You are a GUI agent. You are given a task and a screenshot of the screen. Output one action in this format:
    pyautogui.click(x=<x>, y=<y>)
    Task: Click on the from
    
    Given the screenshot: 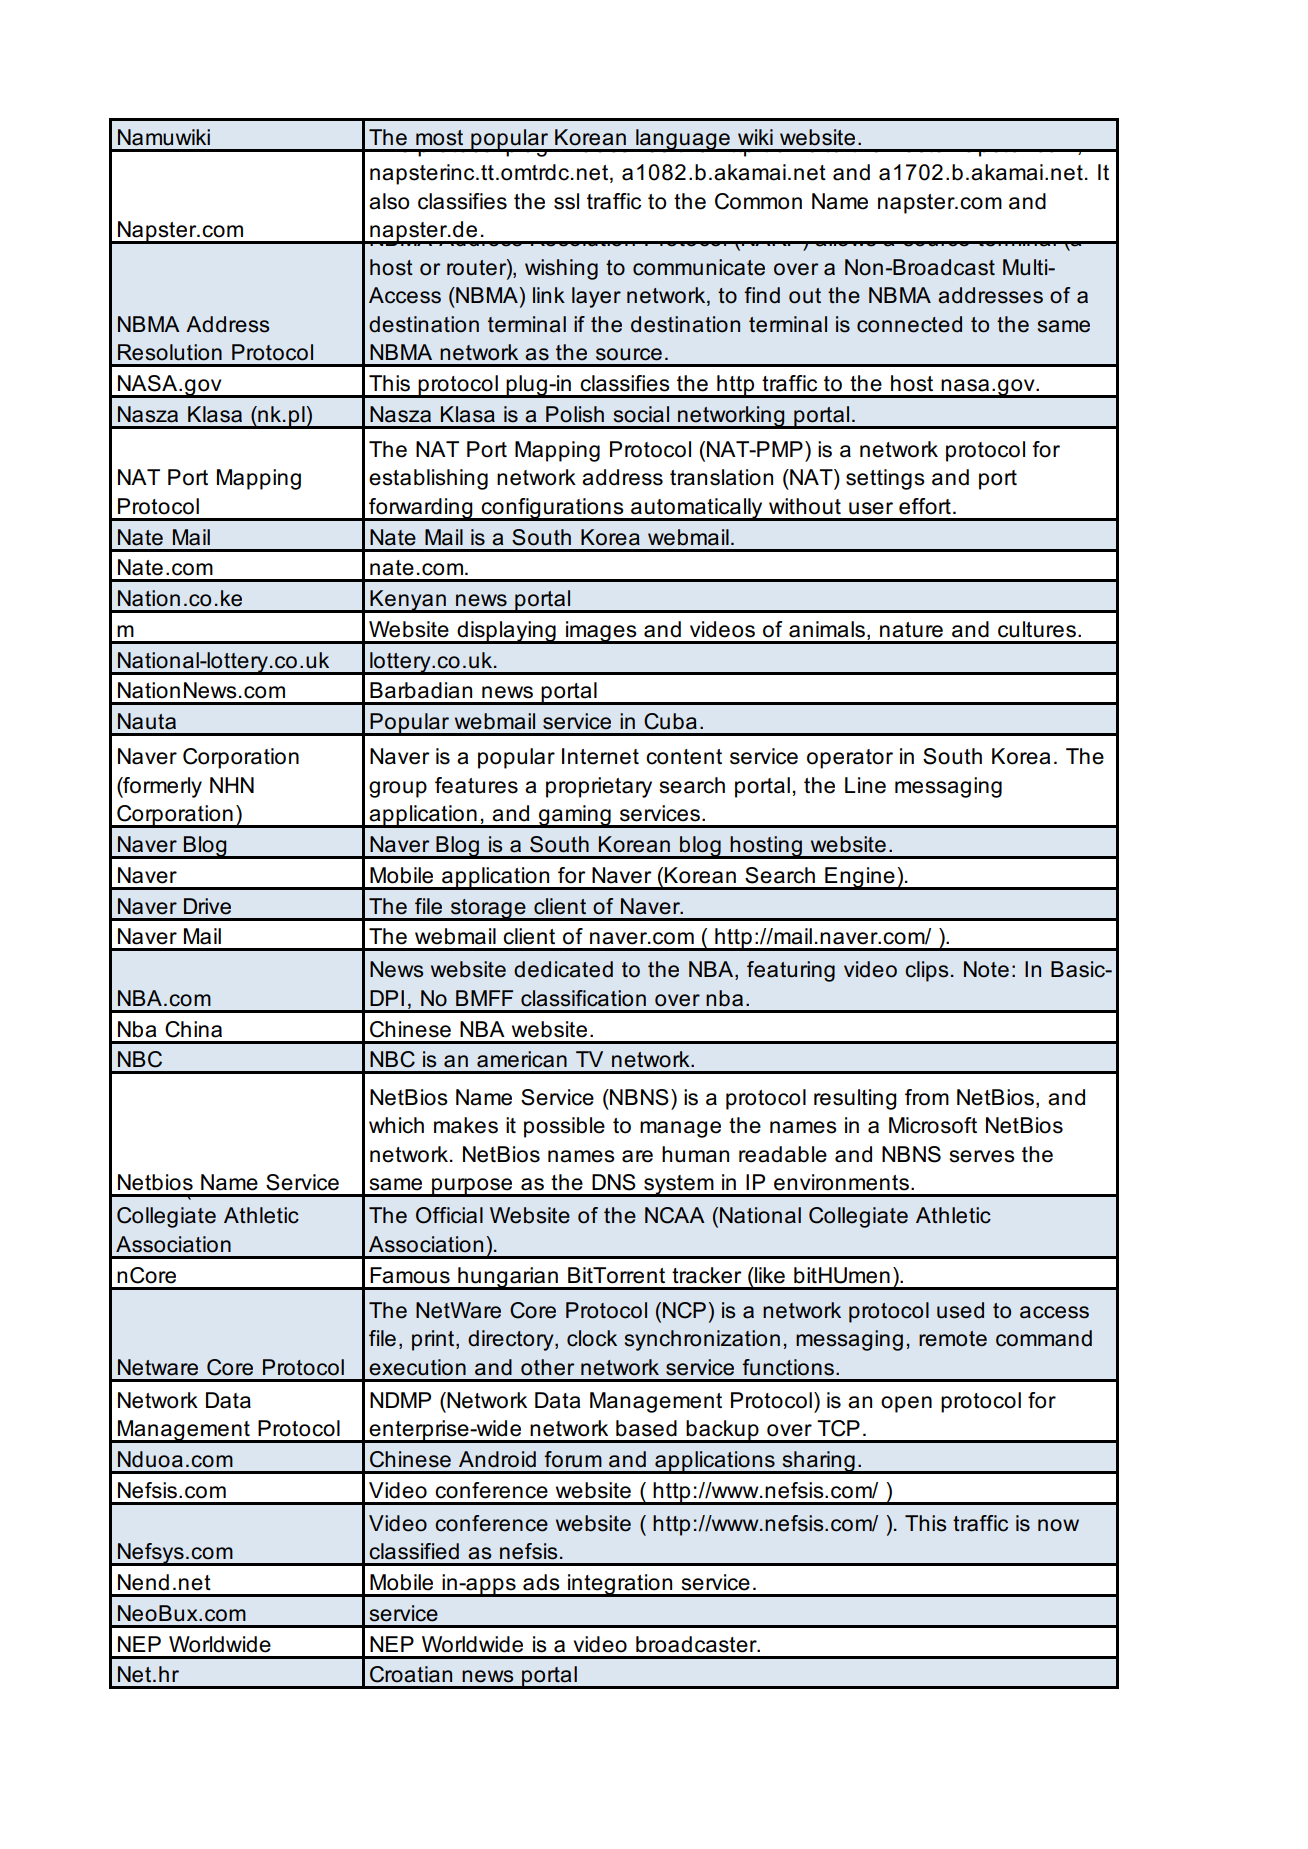 What is the action you would take?
    pyautogui.click(x=927, y=1097)
